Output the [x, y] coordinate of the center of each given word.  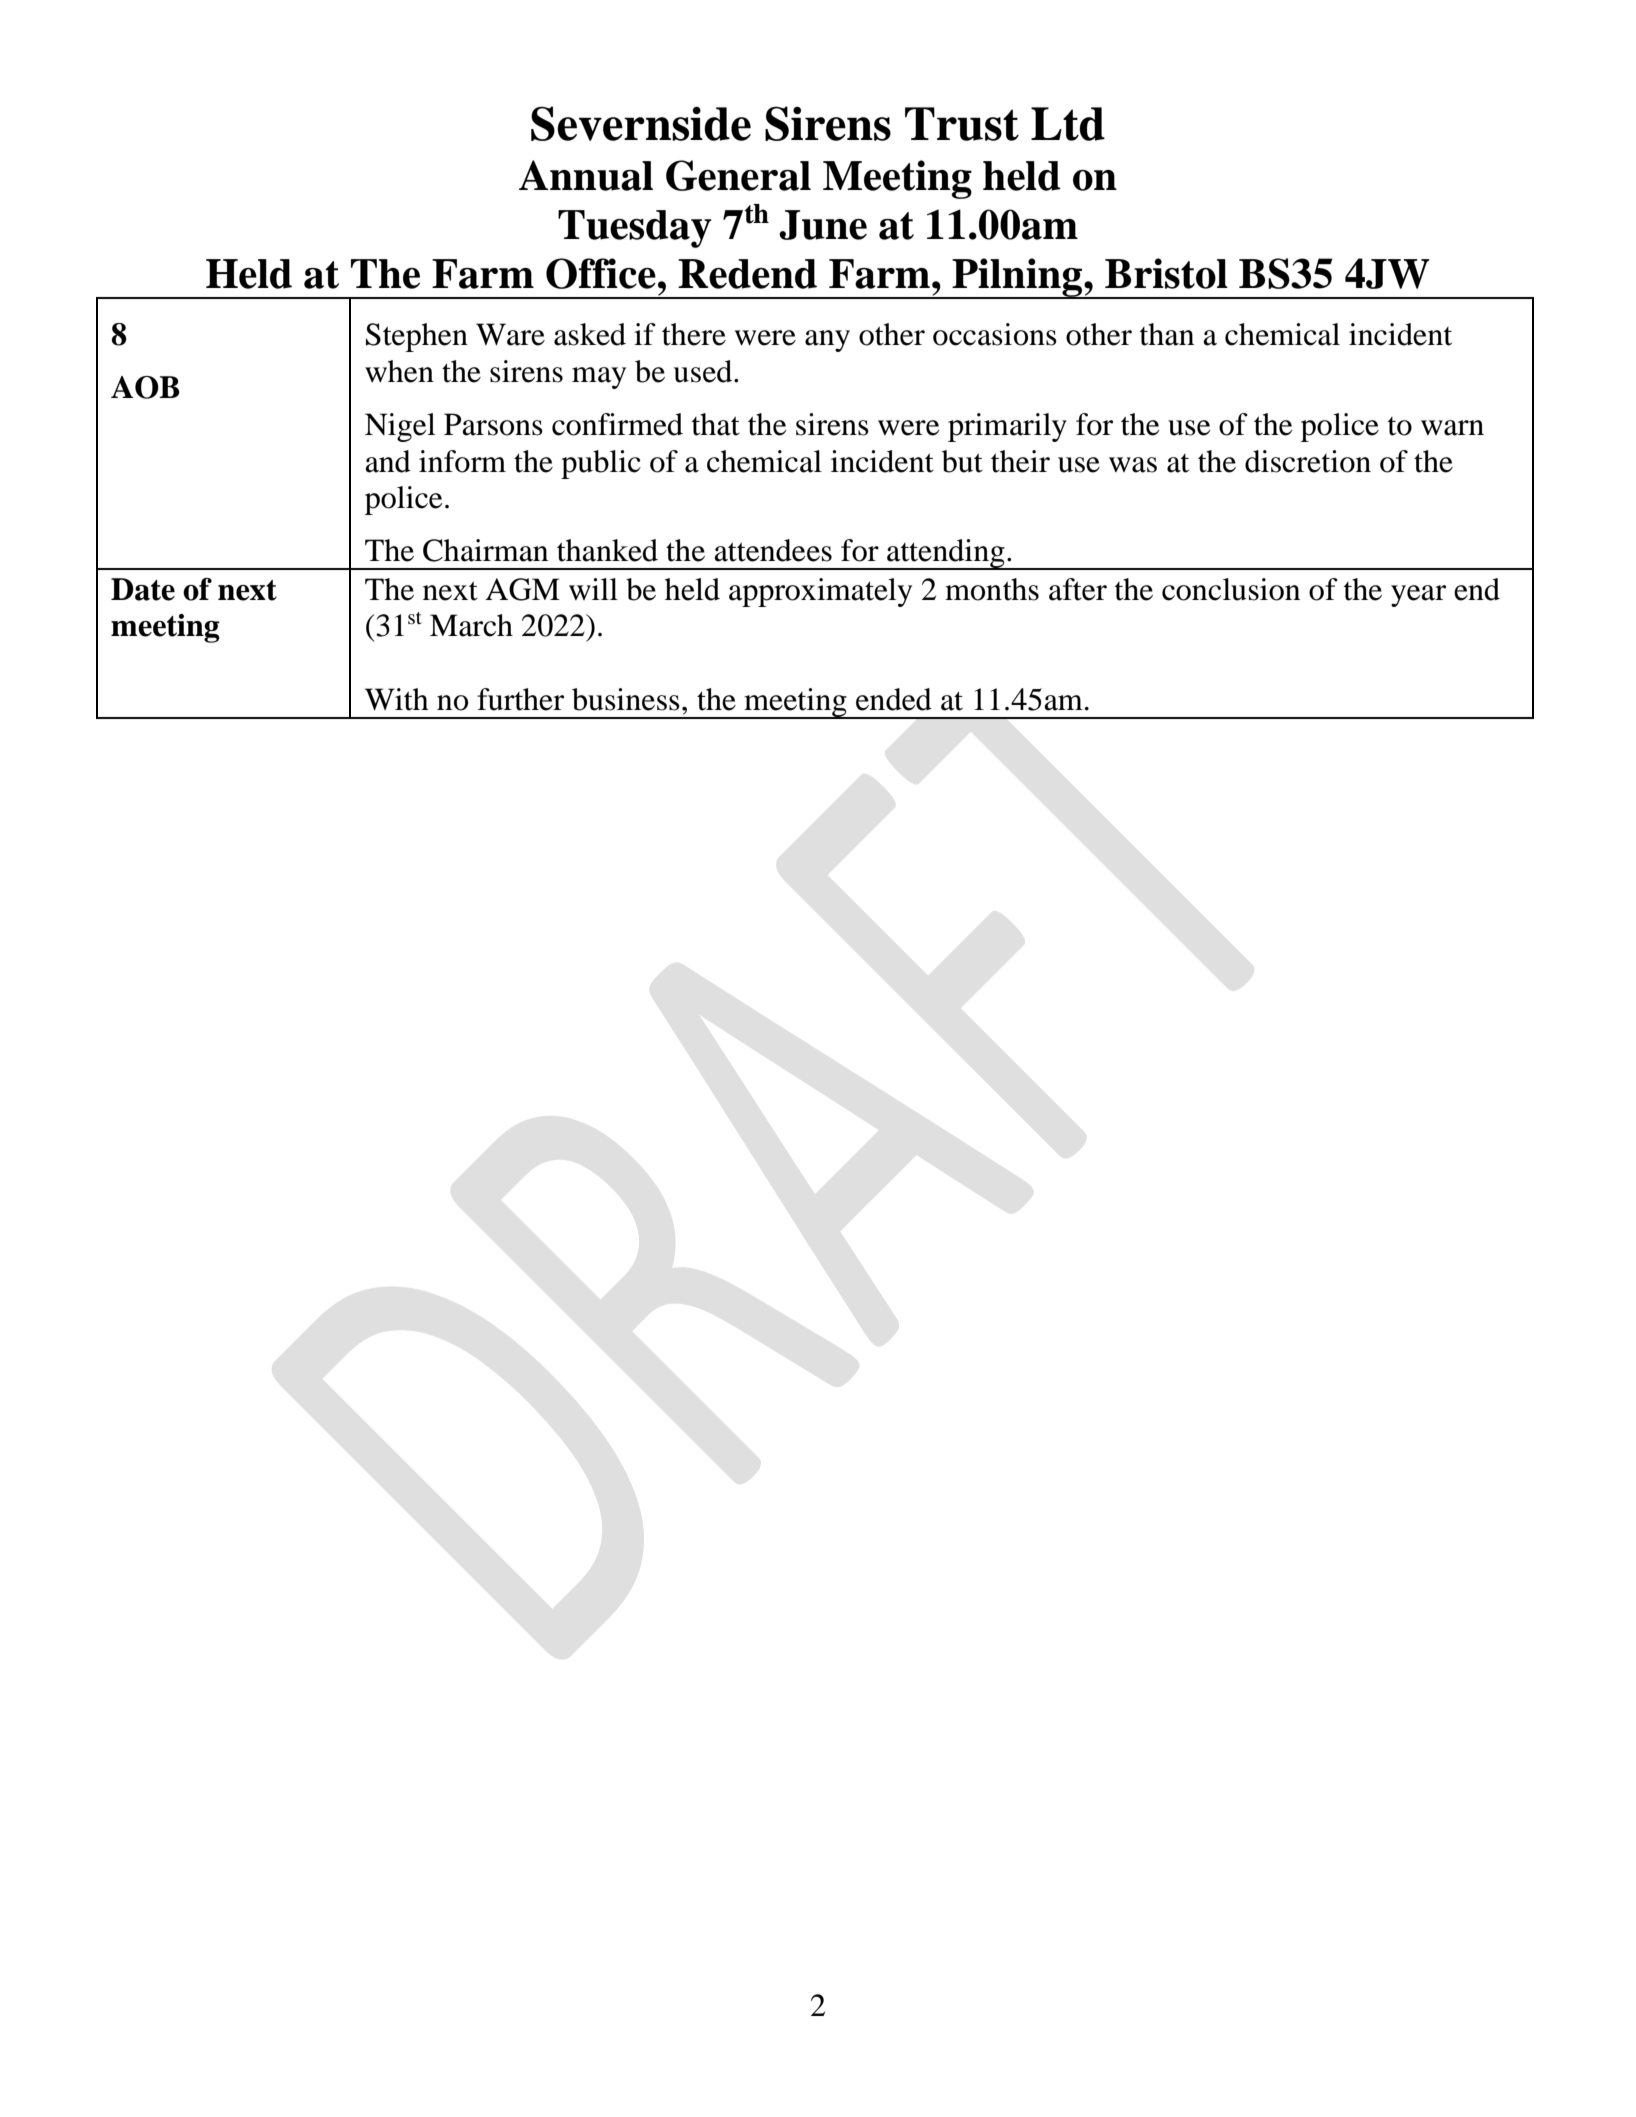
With [397, 699]
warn [1452, 428]
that [716, 424]
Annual [586, 175]
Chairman [485, 550]
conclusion [1231, 589]
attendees [773, 550]
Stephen [417, 337]
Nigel [400, 427]
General [738, 175]
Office [601, 273]
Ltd [1068, 124]
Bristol [1166, 273]
